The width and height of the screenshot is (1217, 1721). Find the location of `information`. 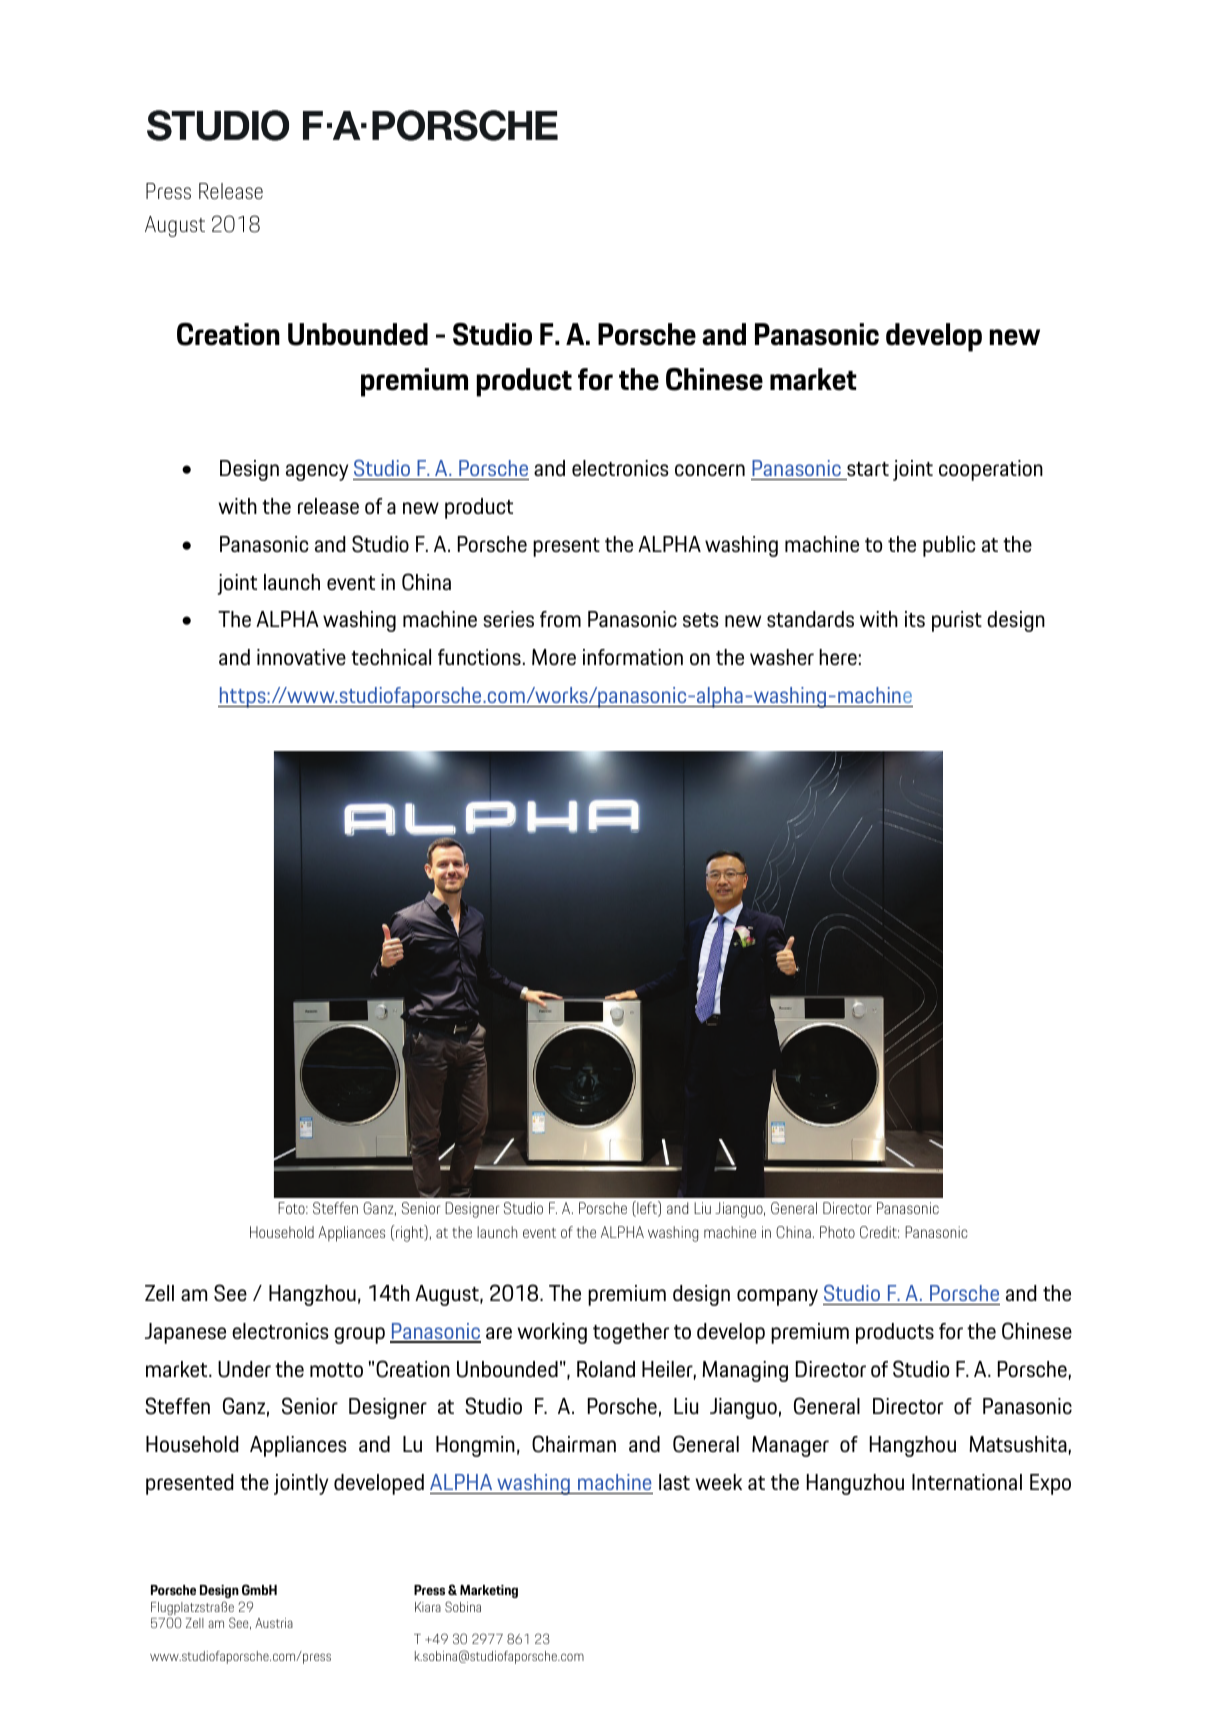

information is located at coordinates (633, 657).
